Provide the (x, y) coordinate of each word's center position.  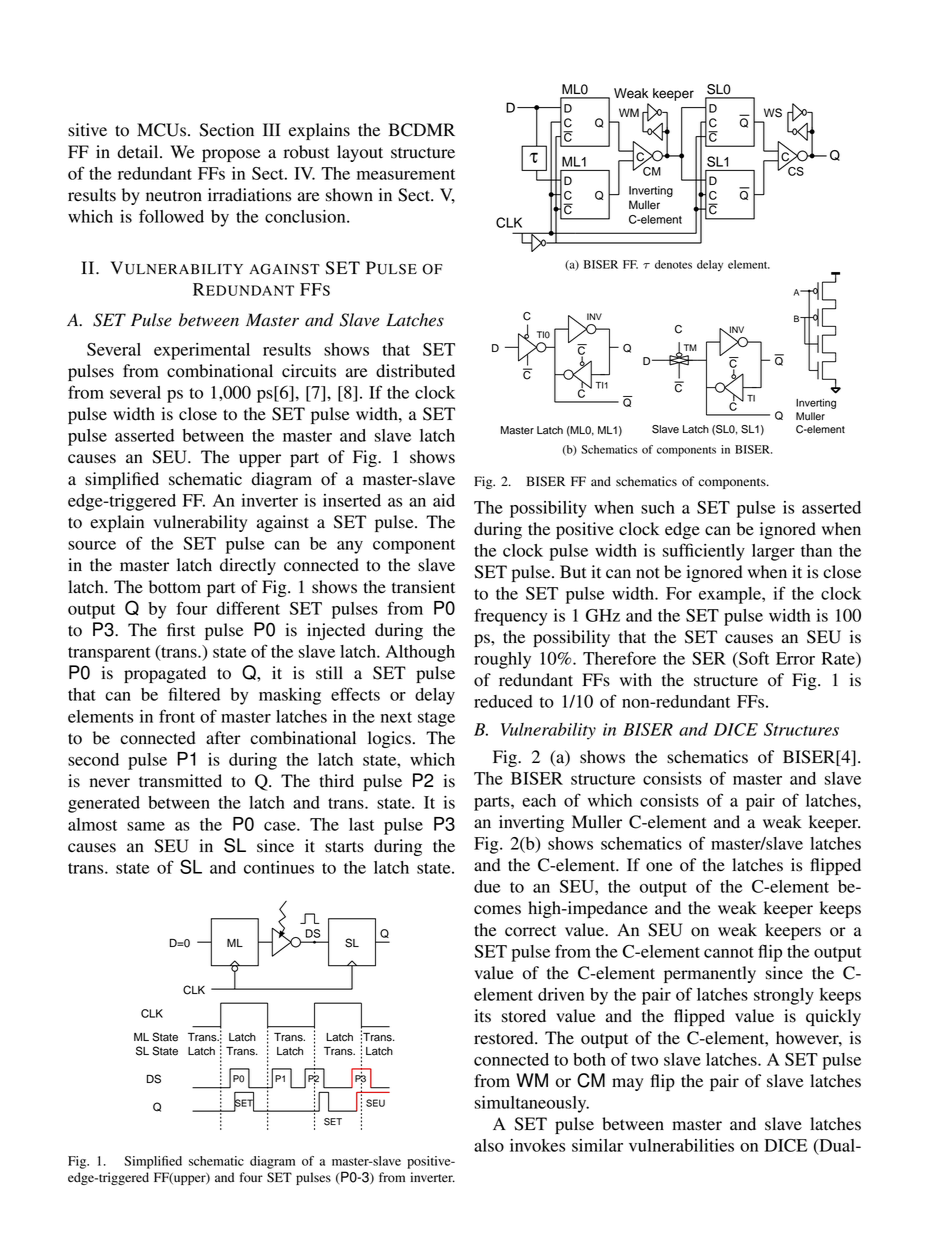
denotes (673, 264)
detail (139, 152)
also (489, 1145)
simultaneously (532, 1104)
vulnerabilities (681, 1145)
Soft (753, 658)
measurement (406, 174)
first (181, 630)
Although (420, 653)
